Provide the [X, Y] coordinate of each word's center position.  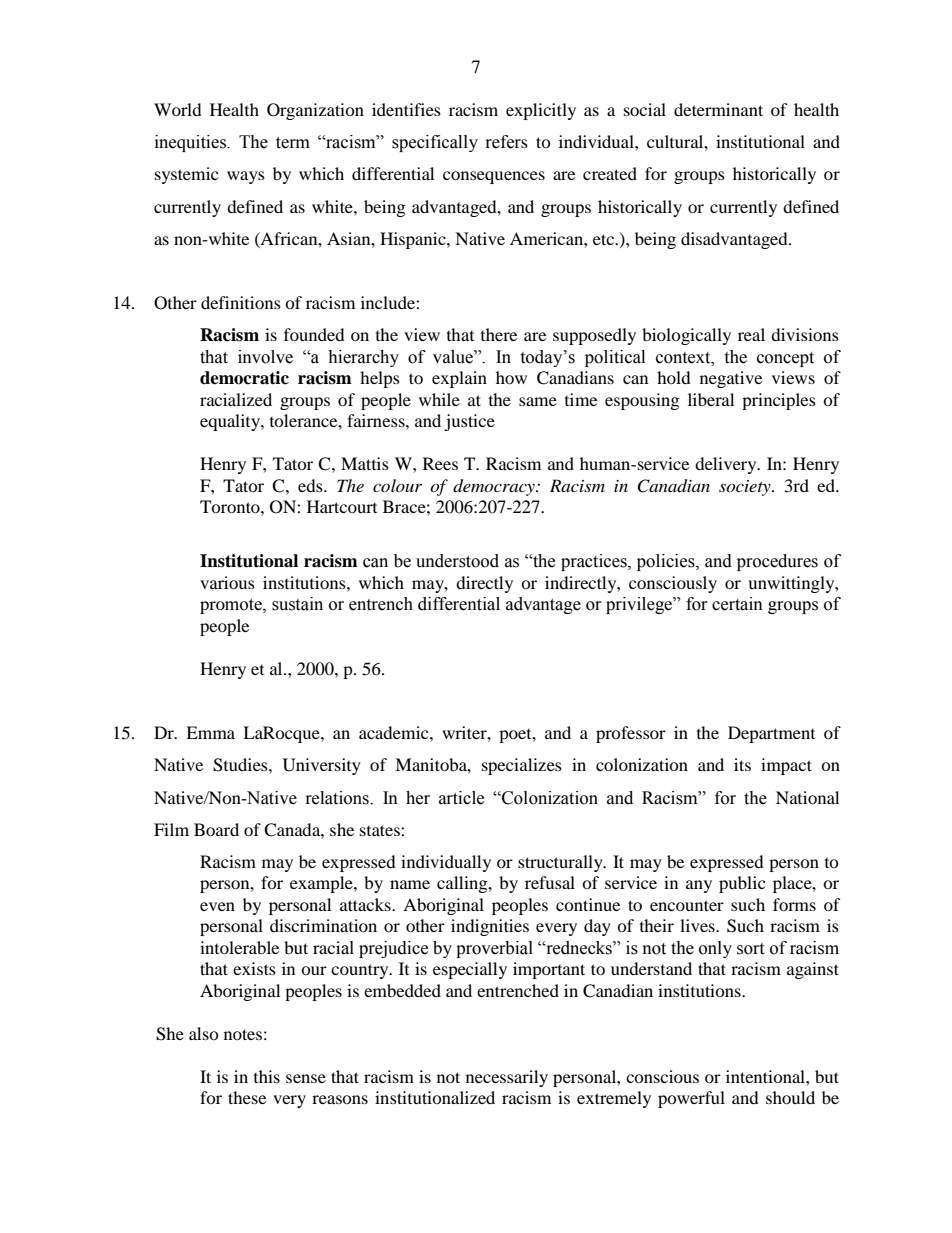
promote [232, 606]
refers [507, 142]
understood [457, 561]
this [267, 1076]
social [645, 109]
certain [737, 604]
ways [246, 177]
